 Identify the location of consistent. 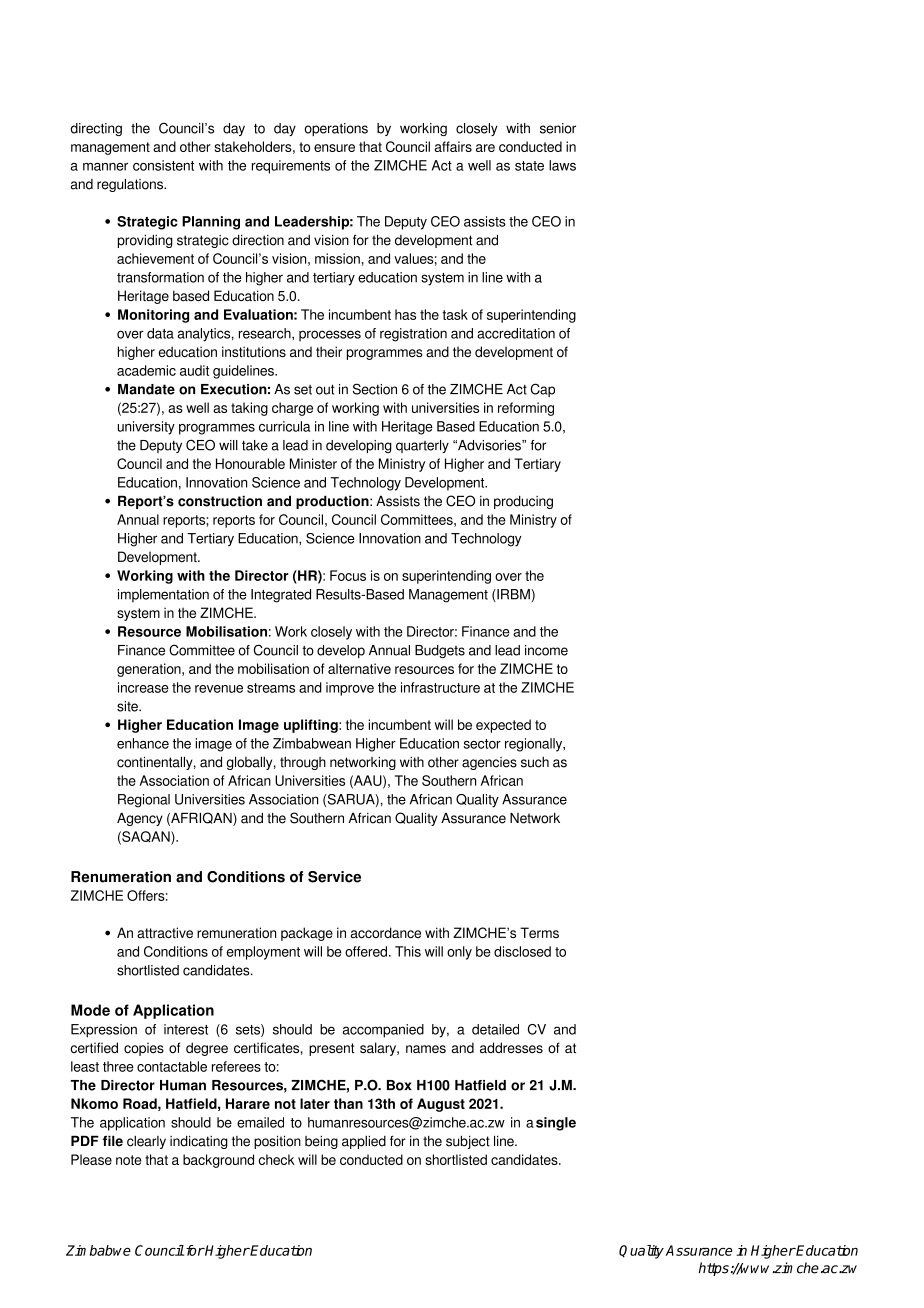
(163, 165).
